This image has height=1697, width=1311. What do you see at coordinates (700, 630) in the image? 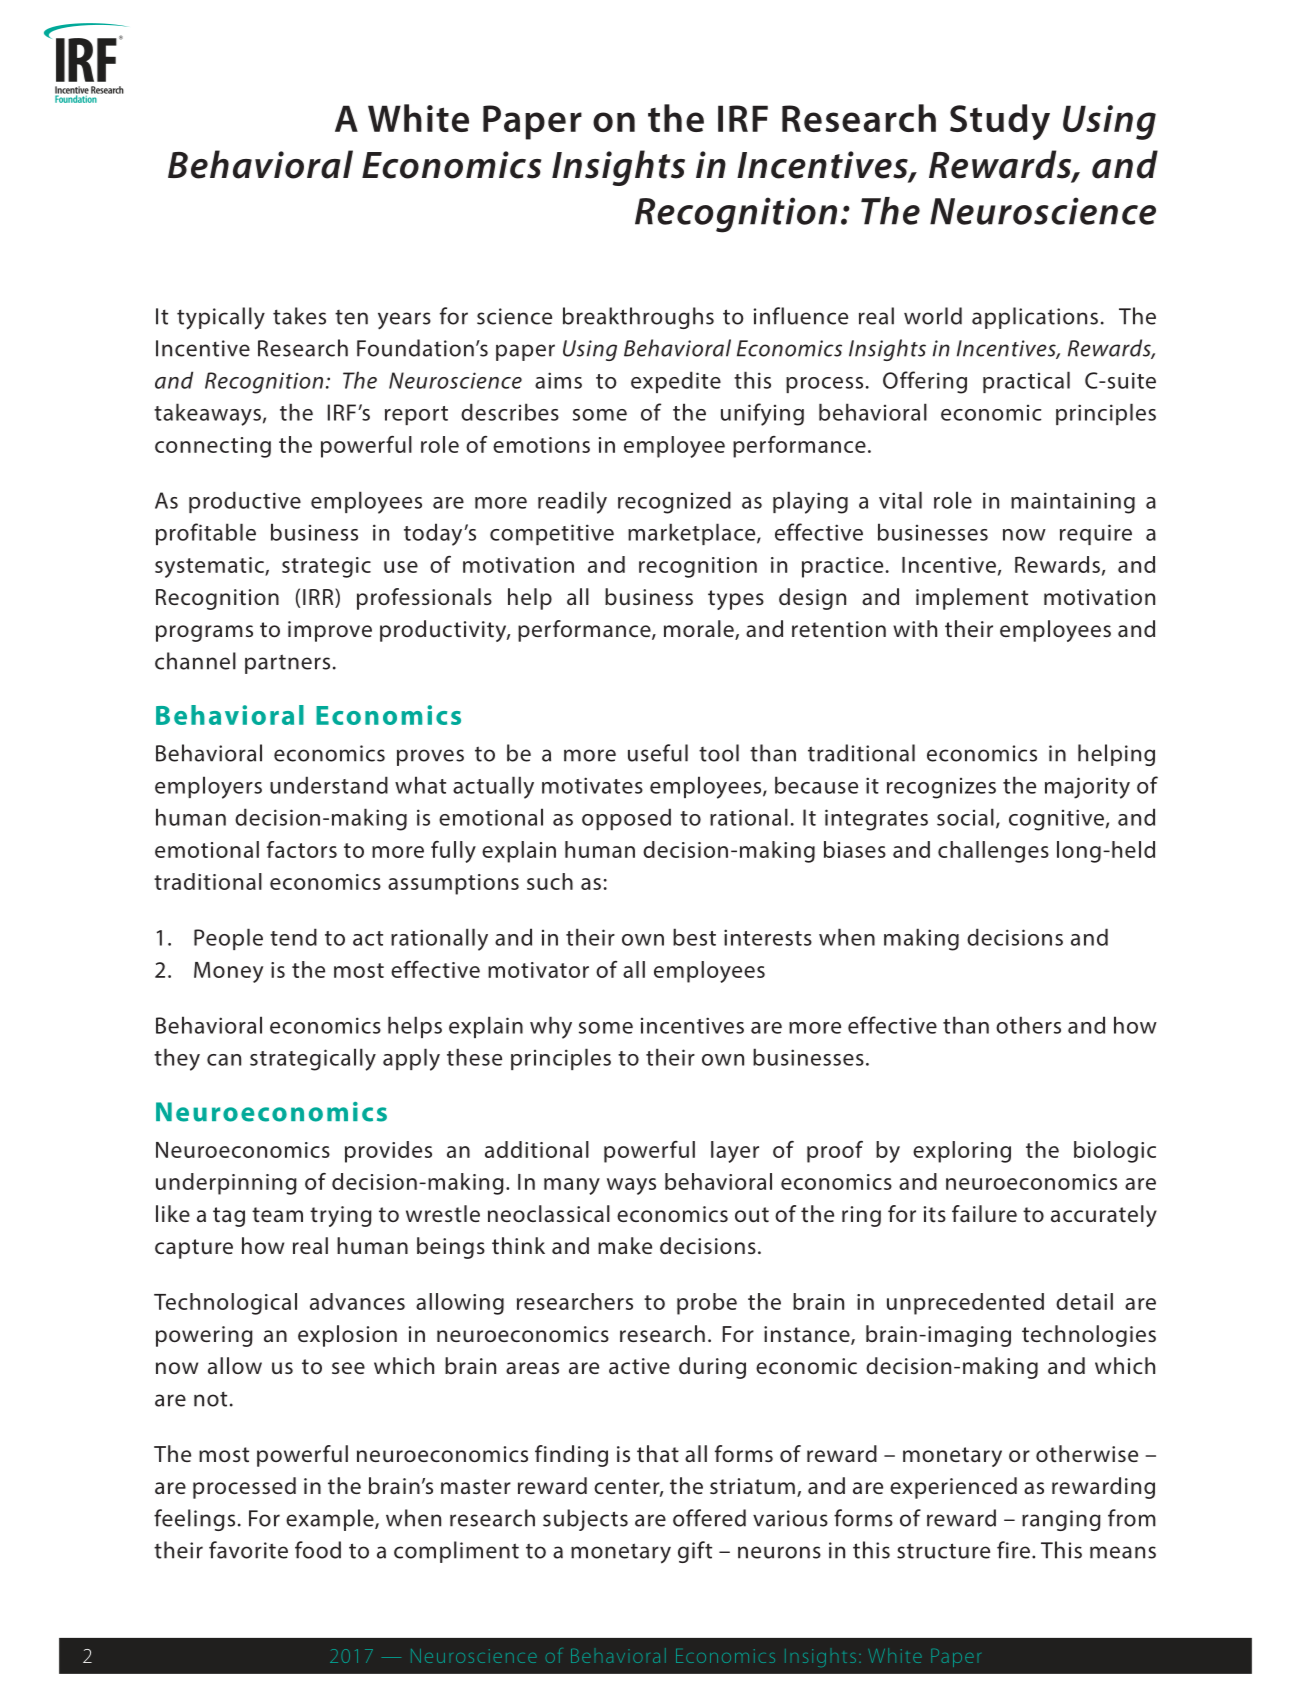
I see `morale` at bounding box center [700, 630].
